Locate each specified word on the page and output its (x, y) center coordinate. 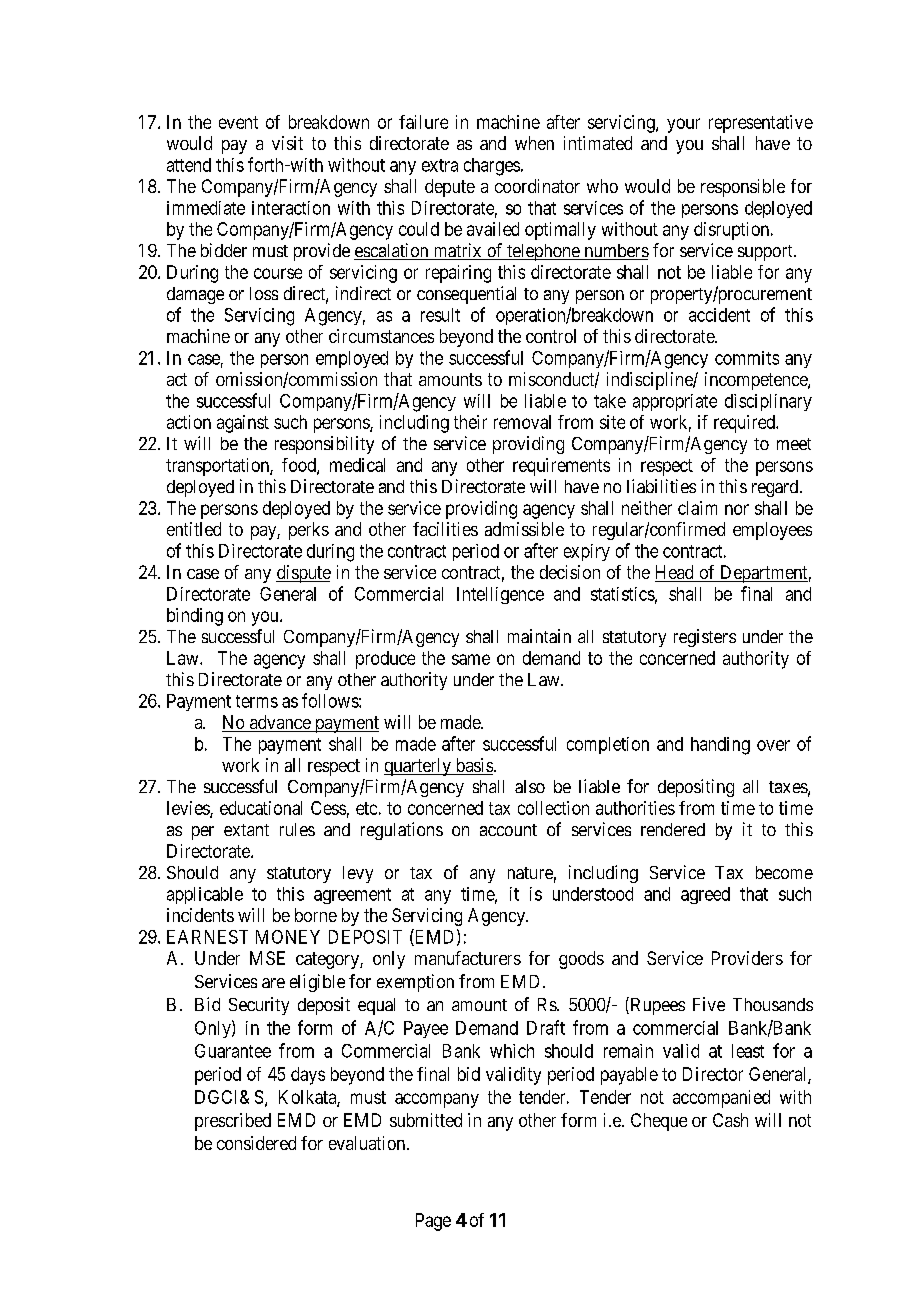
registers (705, 638)
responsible (743, 188)
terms (257, 701)
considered (256, 1143)
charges (492, 167)
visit (287, 143)
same (471, 659)
